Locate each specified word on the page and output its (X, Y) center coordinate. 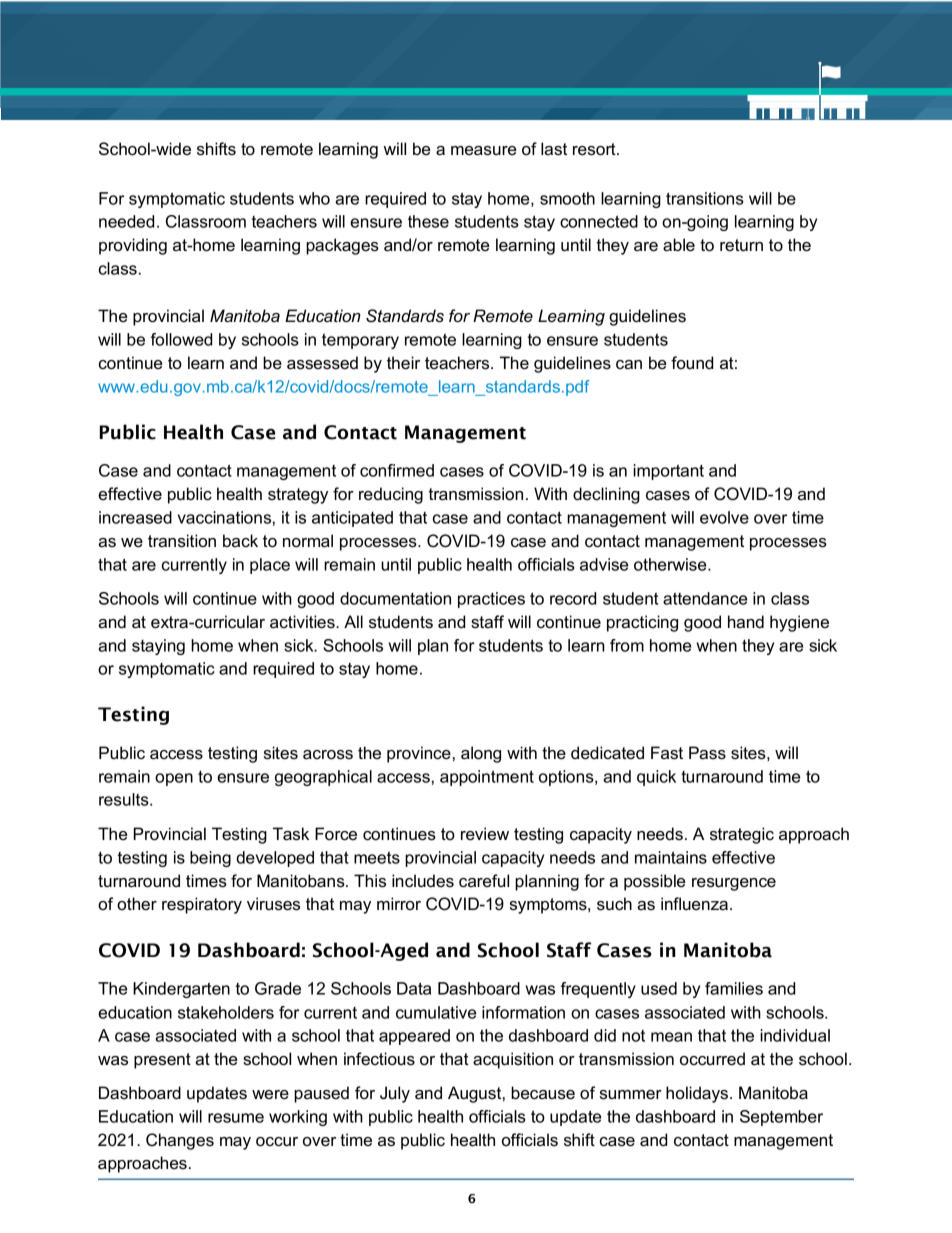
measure (483, 151)
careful (484, 881)
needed (126, 221)
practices (491, 600)
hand (746, 622)
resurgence (734, 884)
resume (236, 1118)
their (403, 363)
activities (303, 622)
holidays (698, 1094)
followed (181, 339)
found (692, 363)
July (395, 1094)
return (741, 245)
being (210, 859)
